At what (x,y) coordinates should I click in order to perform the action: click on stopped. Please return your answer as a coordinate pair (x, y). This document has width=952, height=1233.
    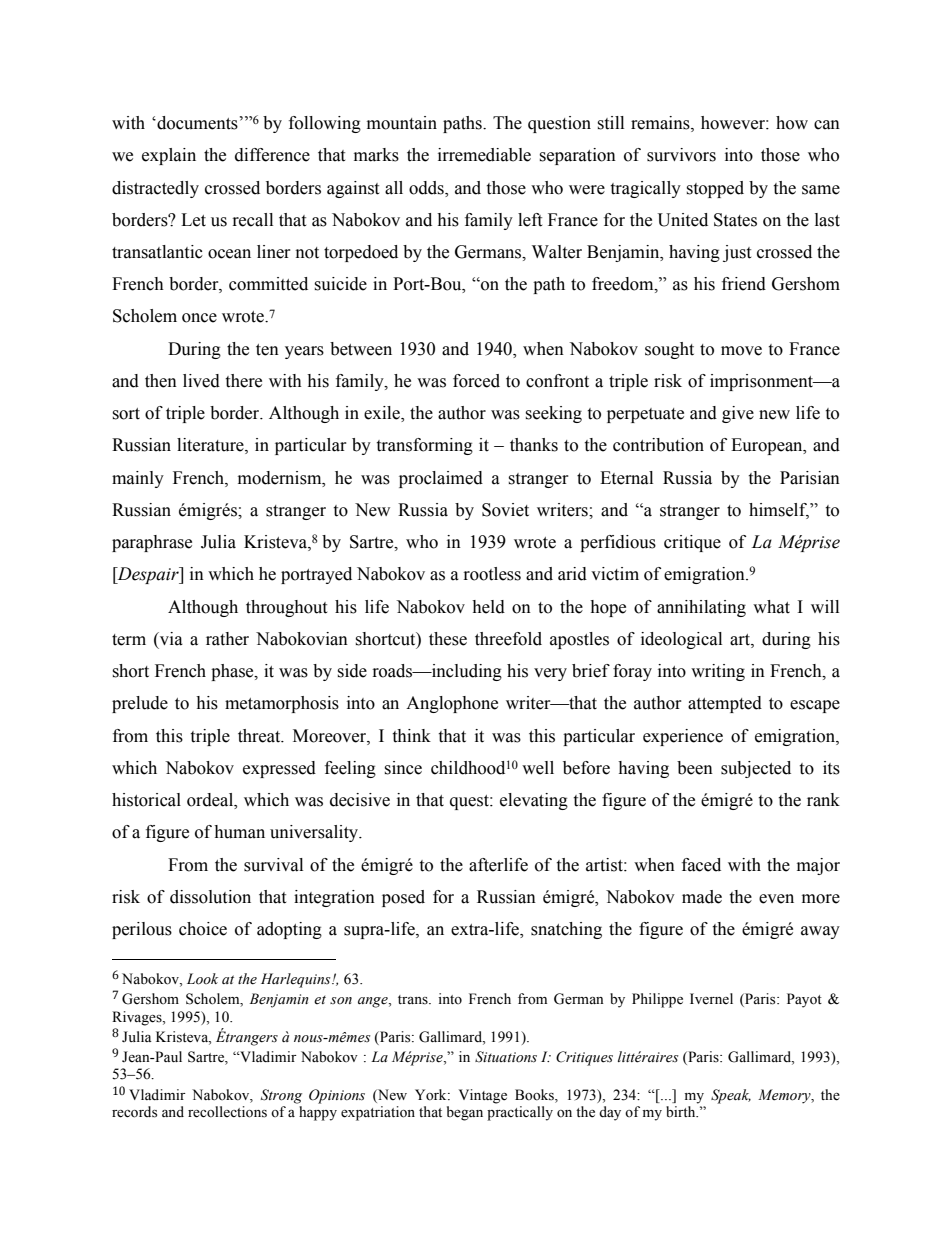
    Looking at the image, I should click on (715, 189).
